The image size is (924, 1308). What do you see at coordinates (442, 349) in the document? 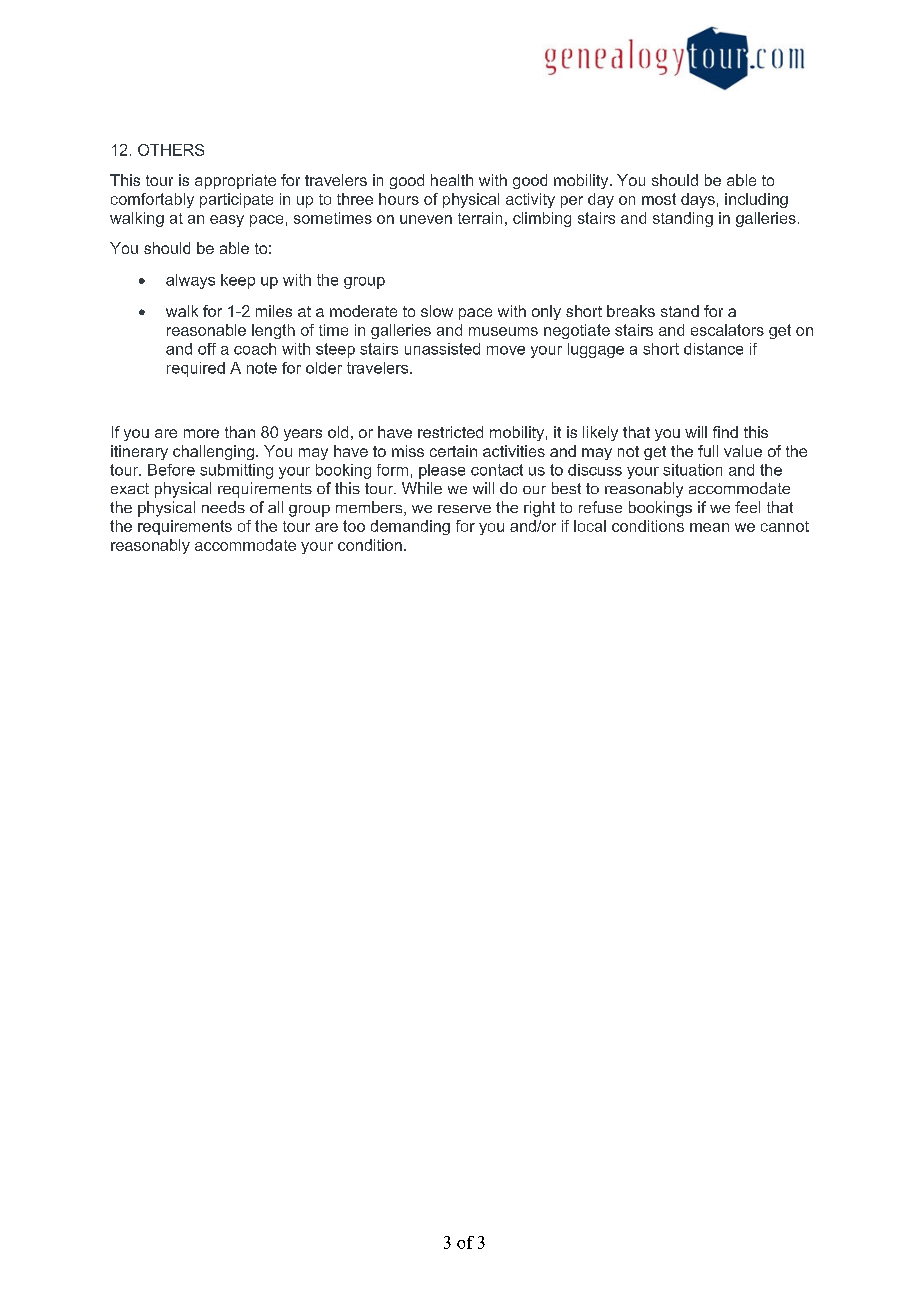
I see `unassisted` at bounding box center [442, 349].
